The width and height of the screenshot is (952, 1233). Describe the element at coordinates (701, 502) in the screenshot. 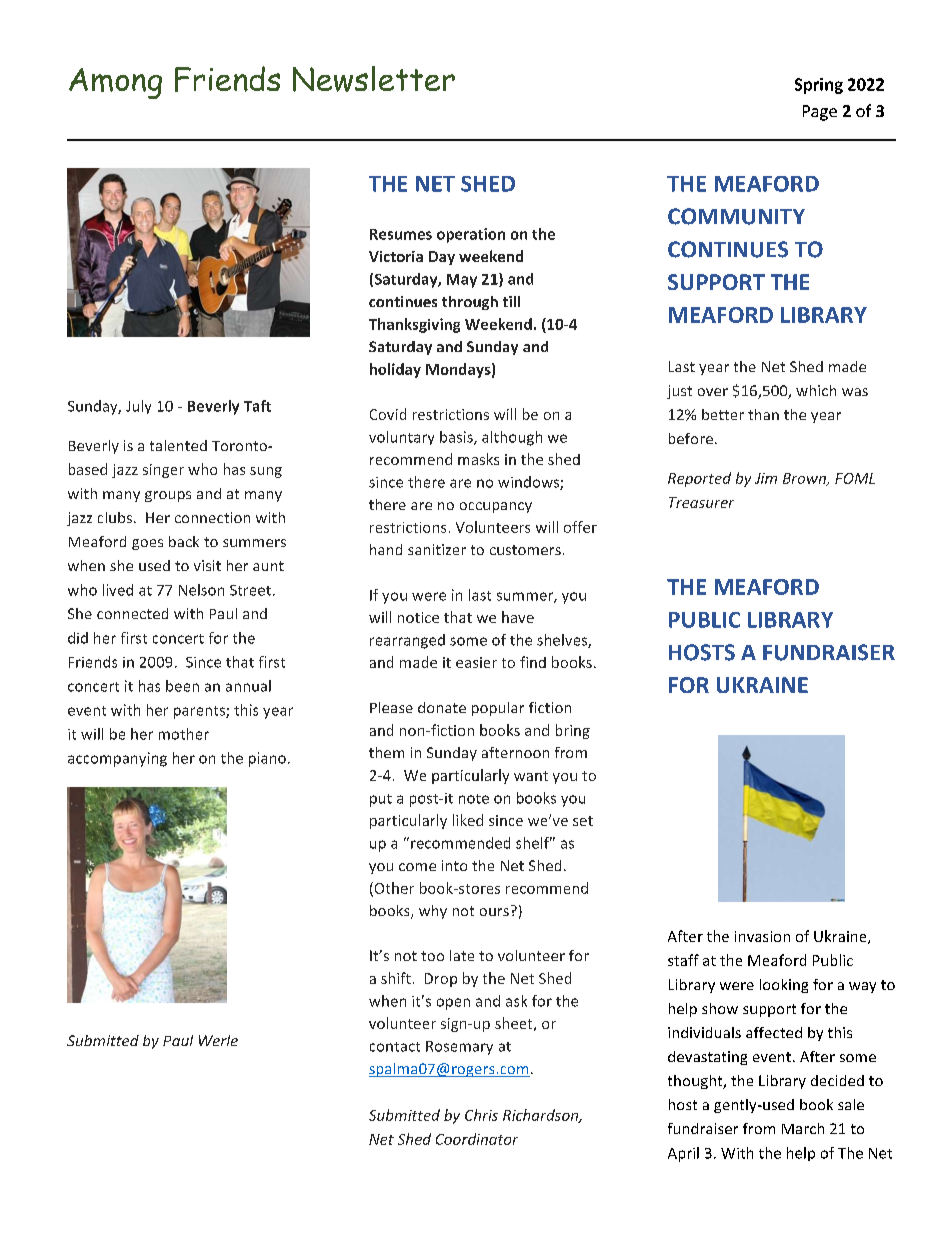

I see `Treasurer` at that location.
